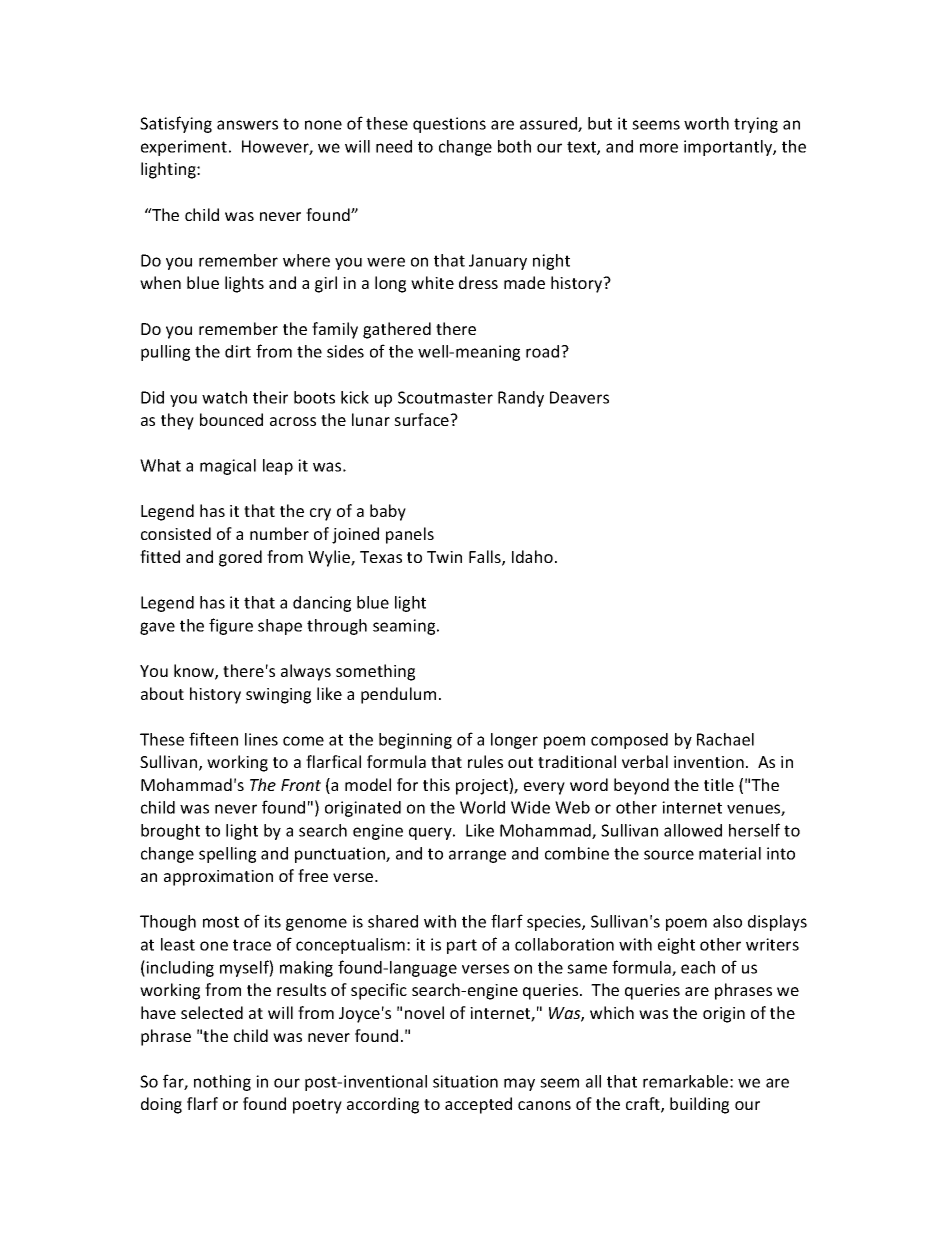  What do you see at coordinates (719, 784) in the page?
I see `title` at bounding box center [719, 784].
